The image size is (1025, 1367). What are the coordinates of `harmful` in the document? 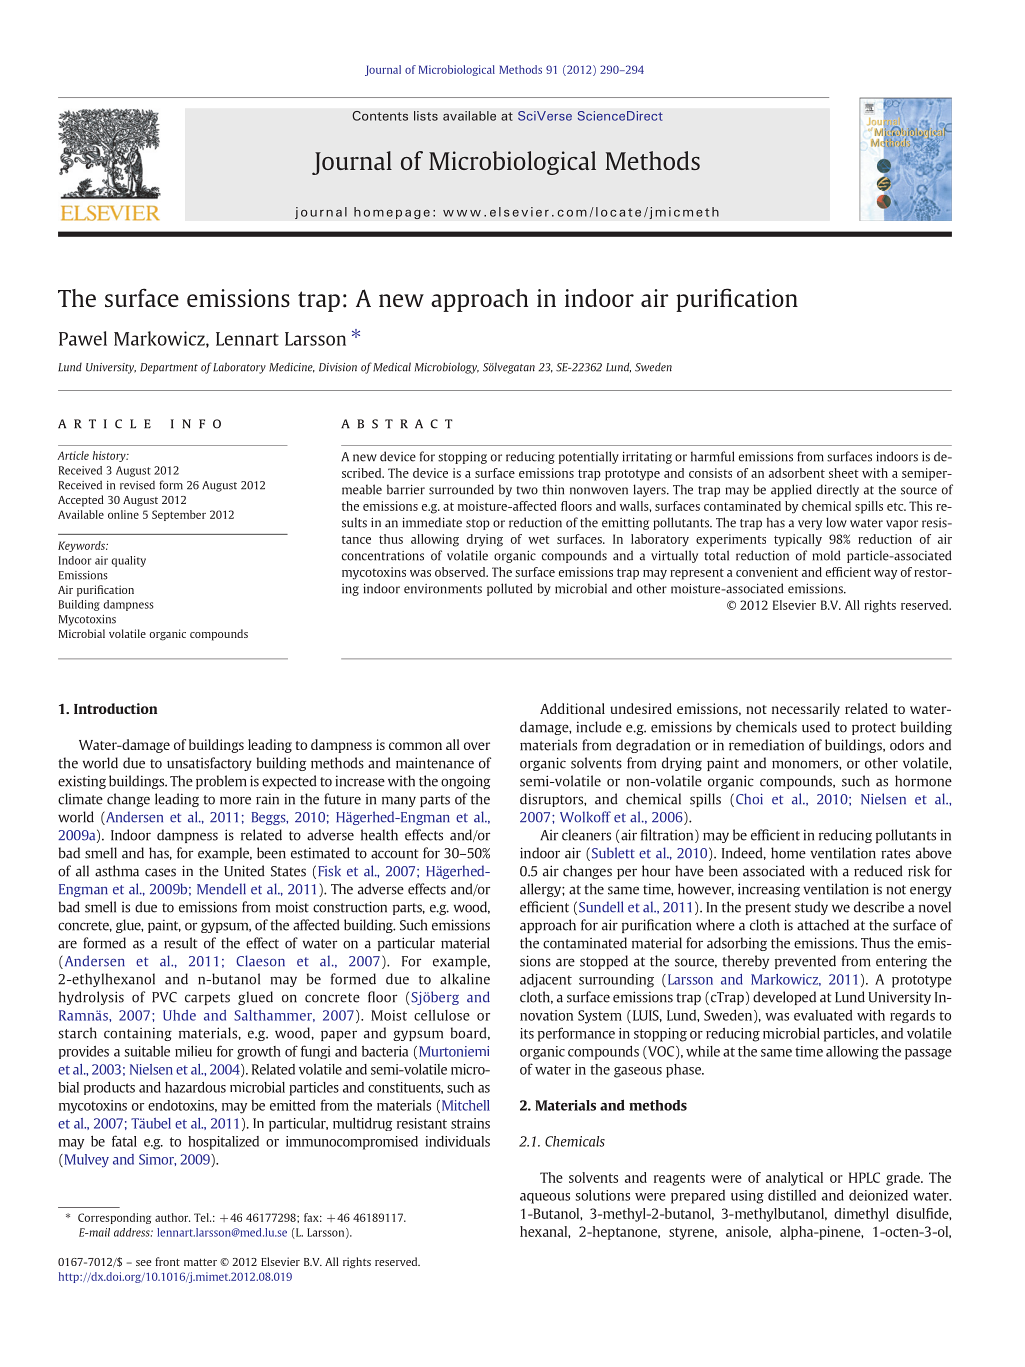 It's located at (712, 456).
